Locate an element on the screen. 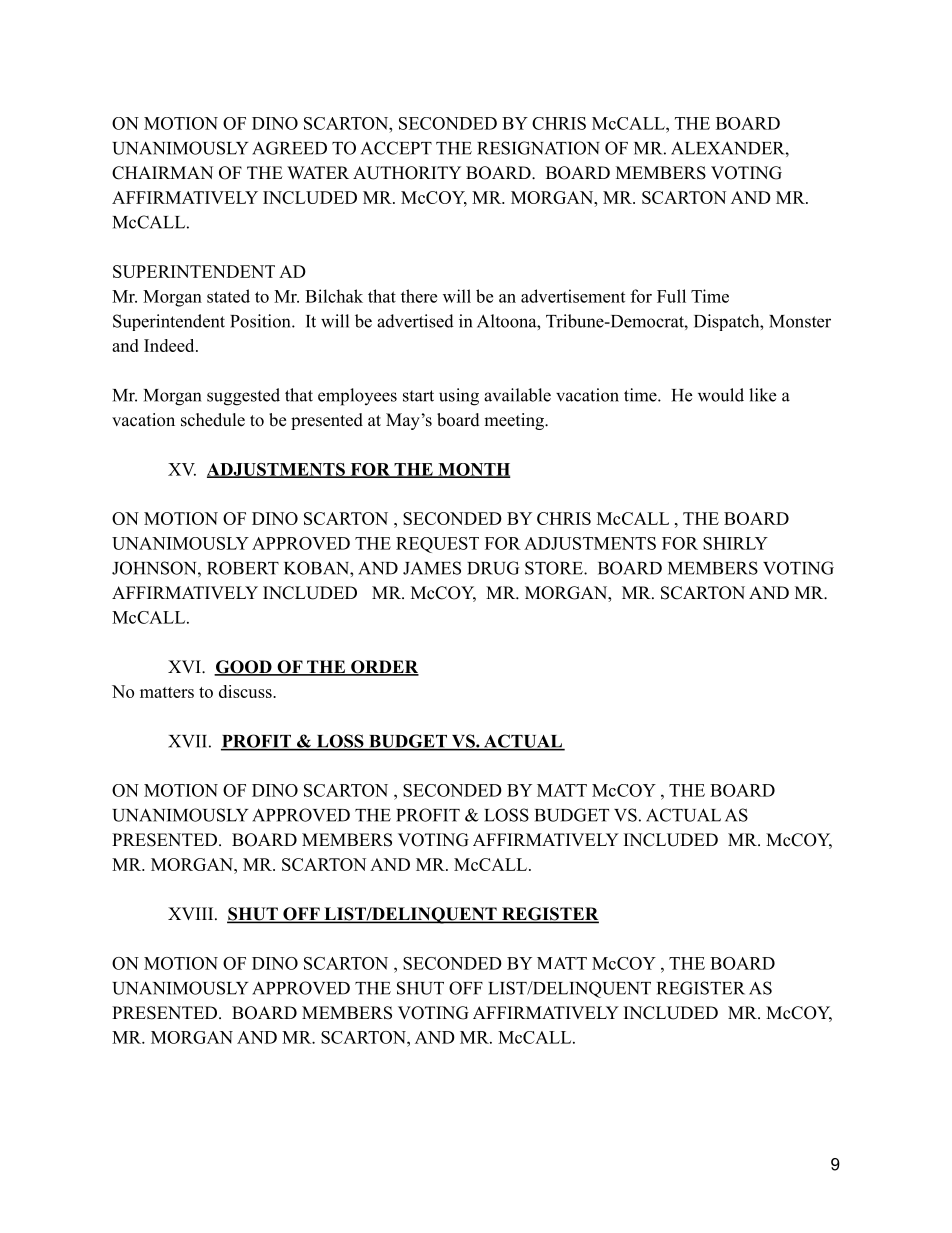 The image size is (952, 1233). ORDER is located at coordinates (384, 668).
